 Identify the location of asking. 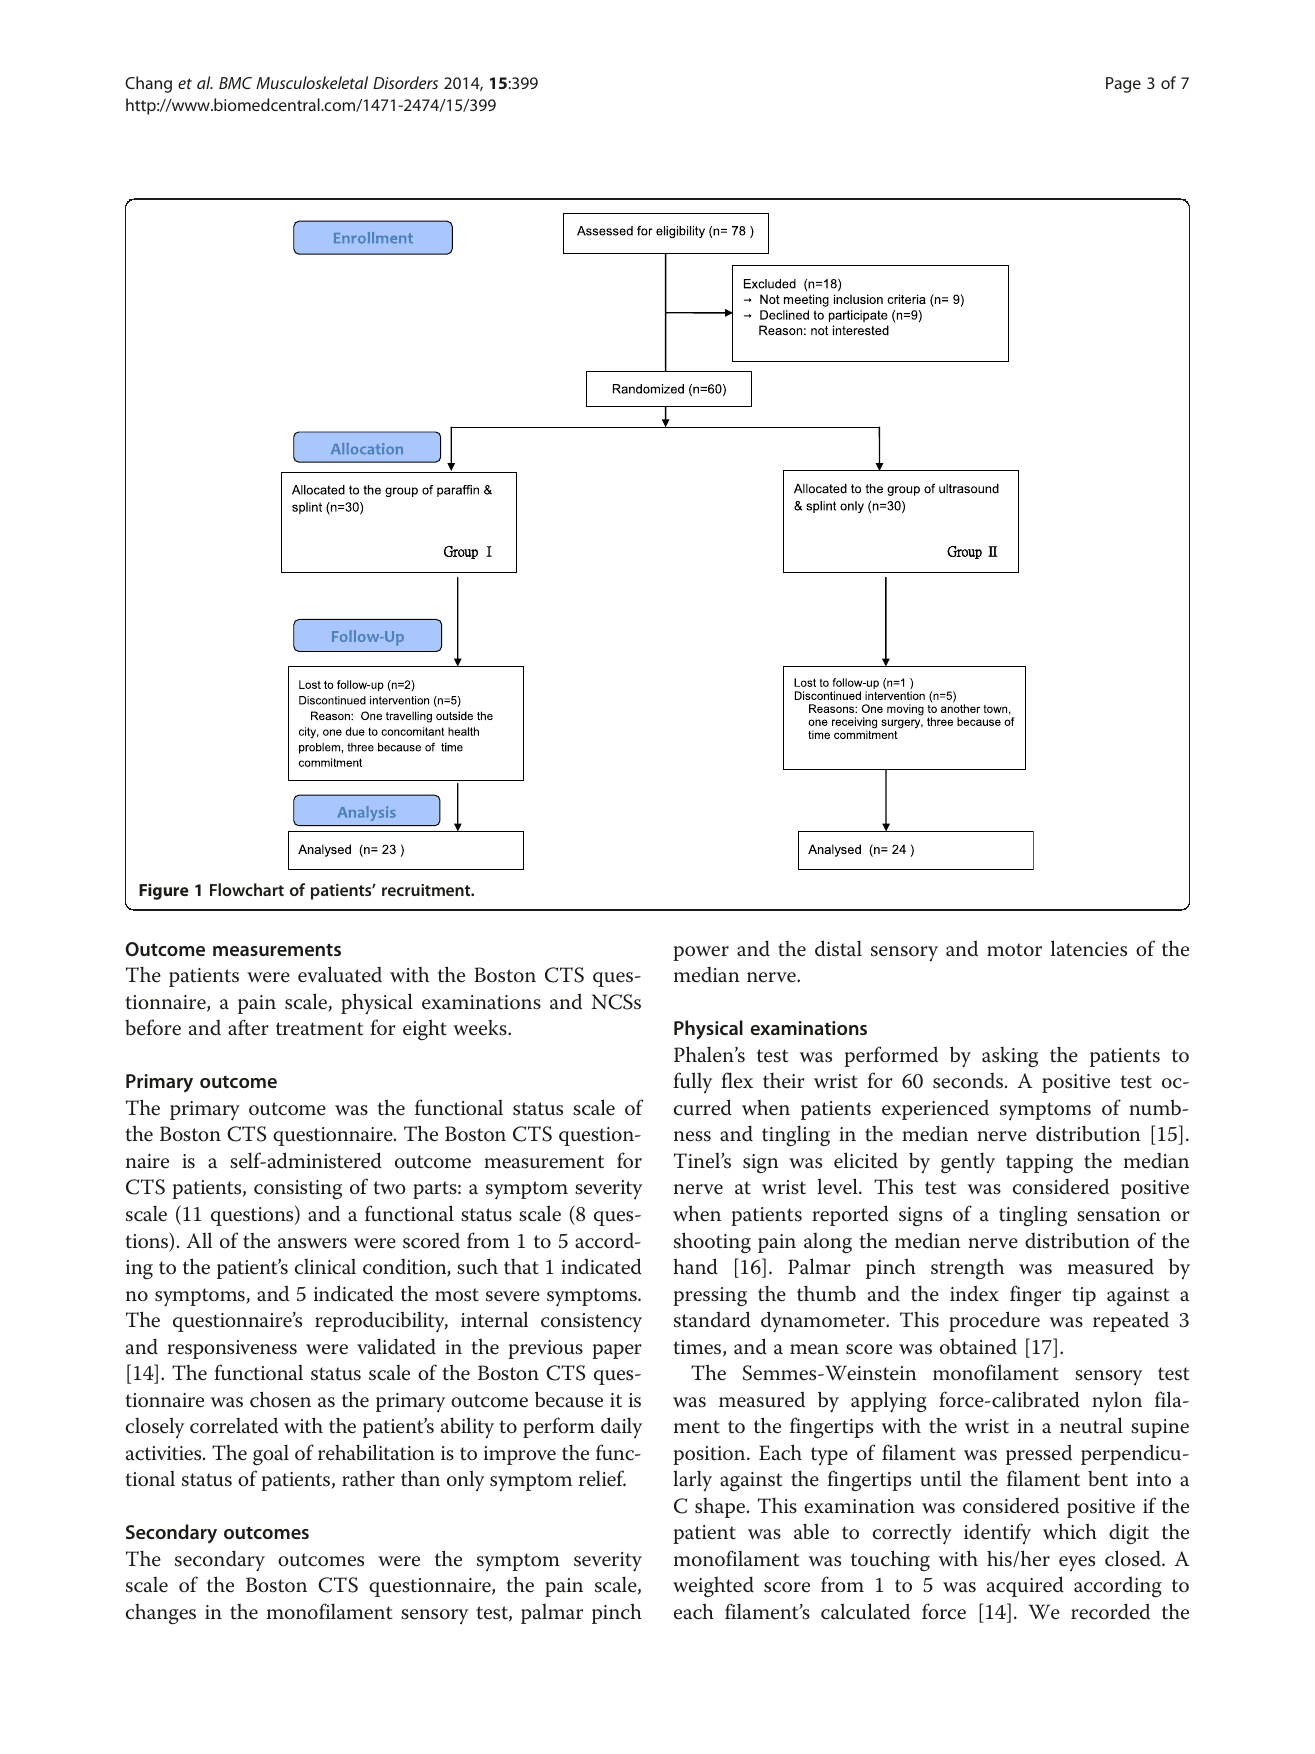
(1010, 1057).
